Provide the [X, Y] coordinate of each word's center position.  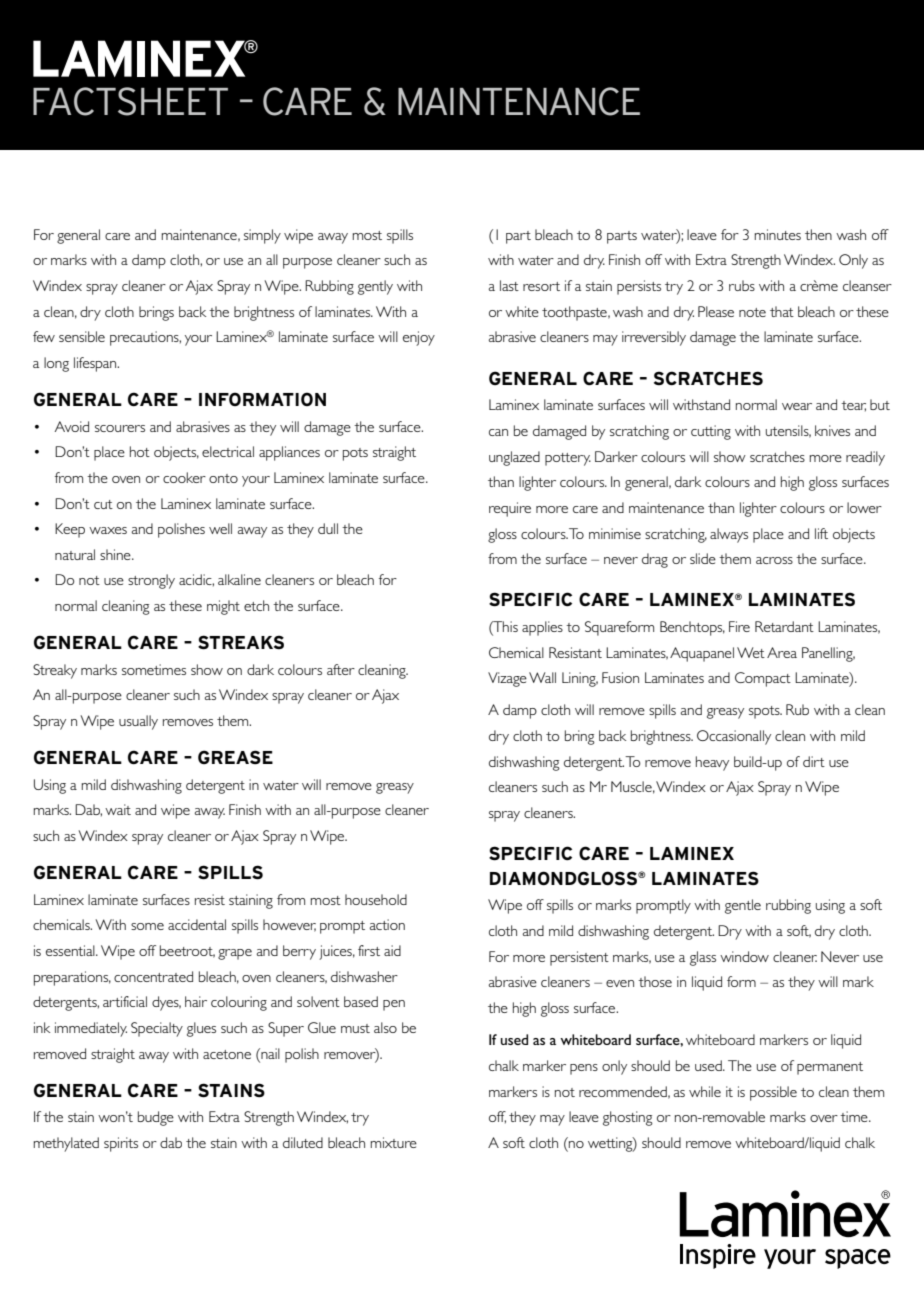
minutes [778, 234]
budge [156, 1118]
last [509, 285]
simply [262, 236]
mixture [394, 1142]
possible [773, 1093]
